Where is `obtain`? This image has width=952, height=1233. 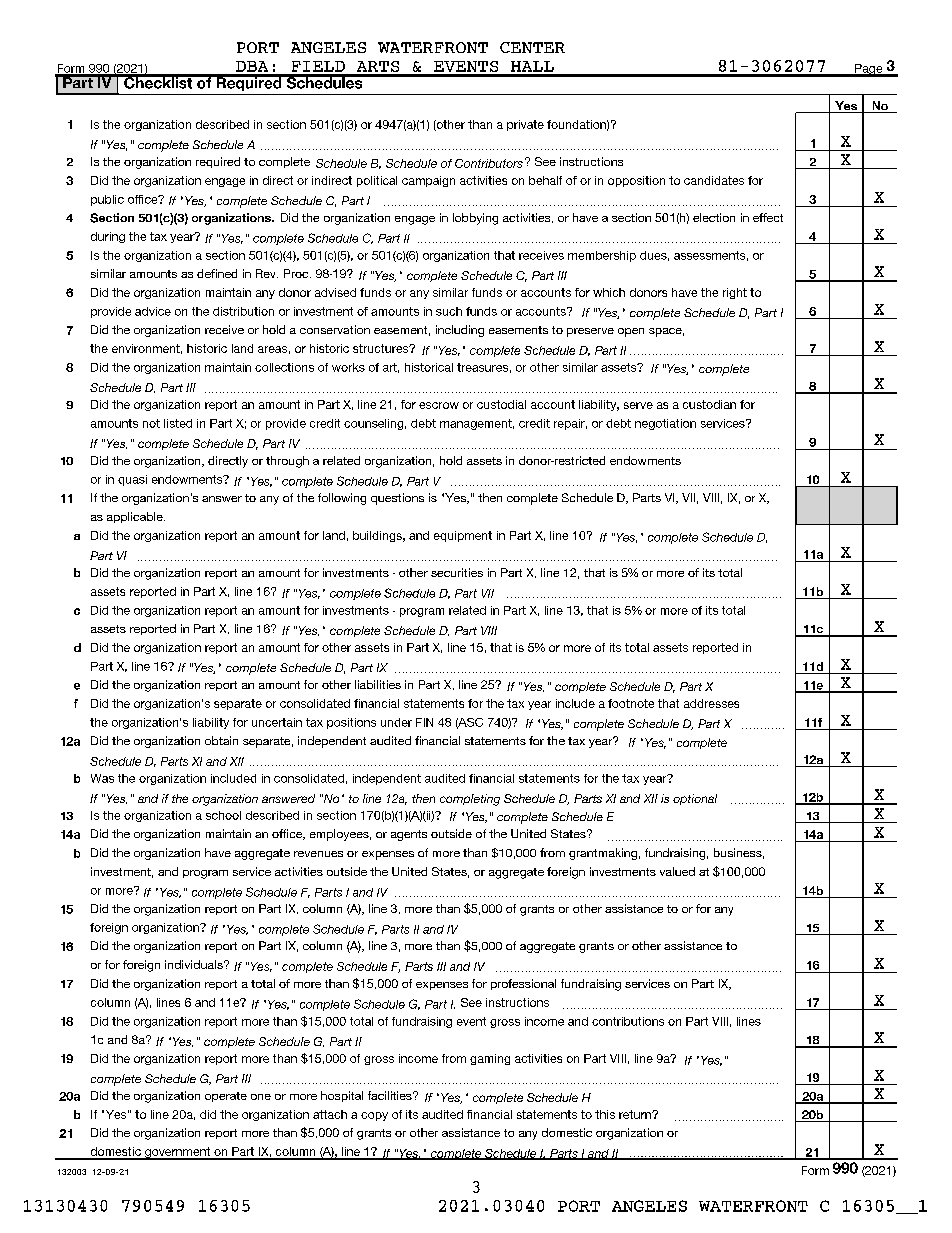
obtain is located at coordinates (221, 740).
